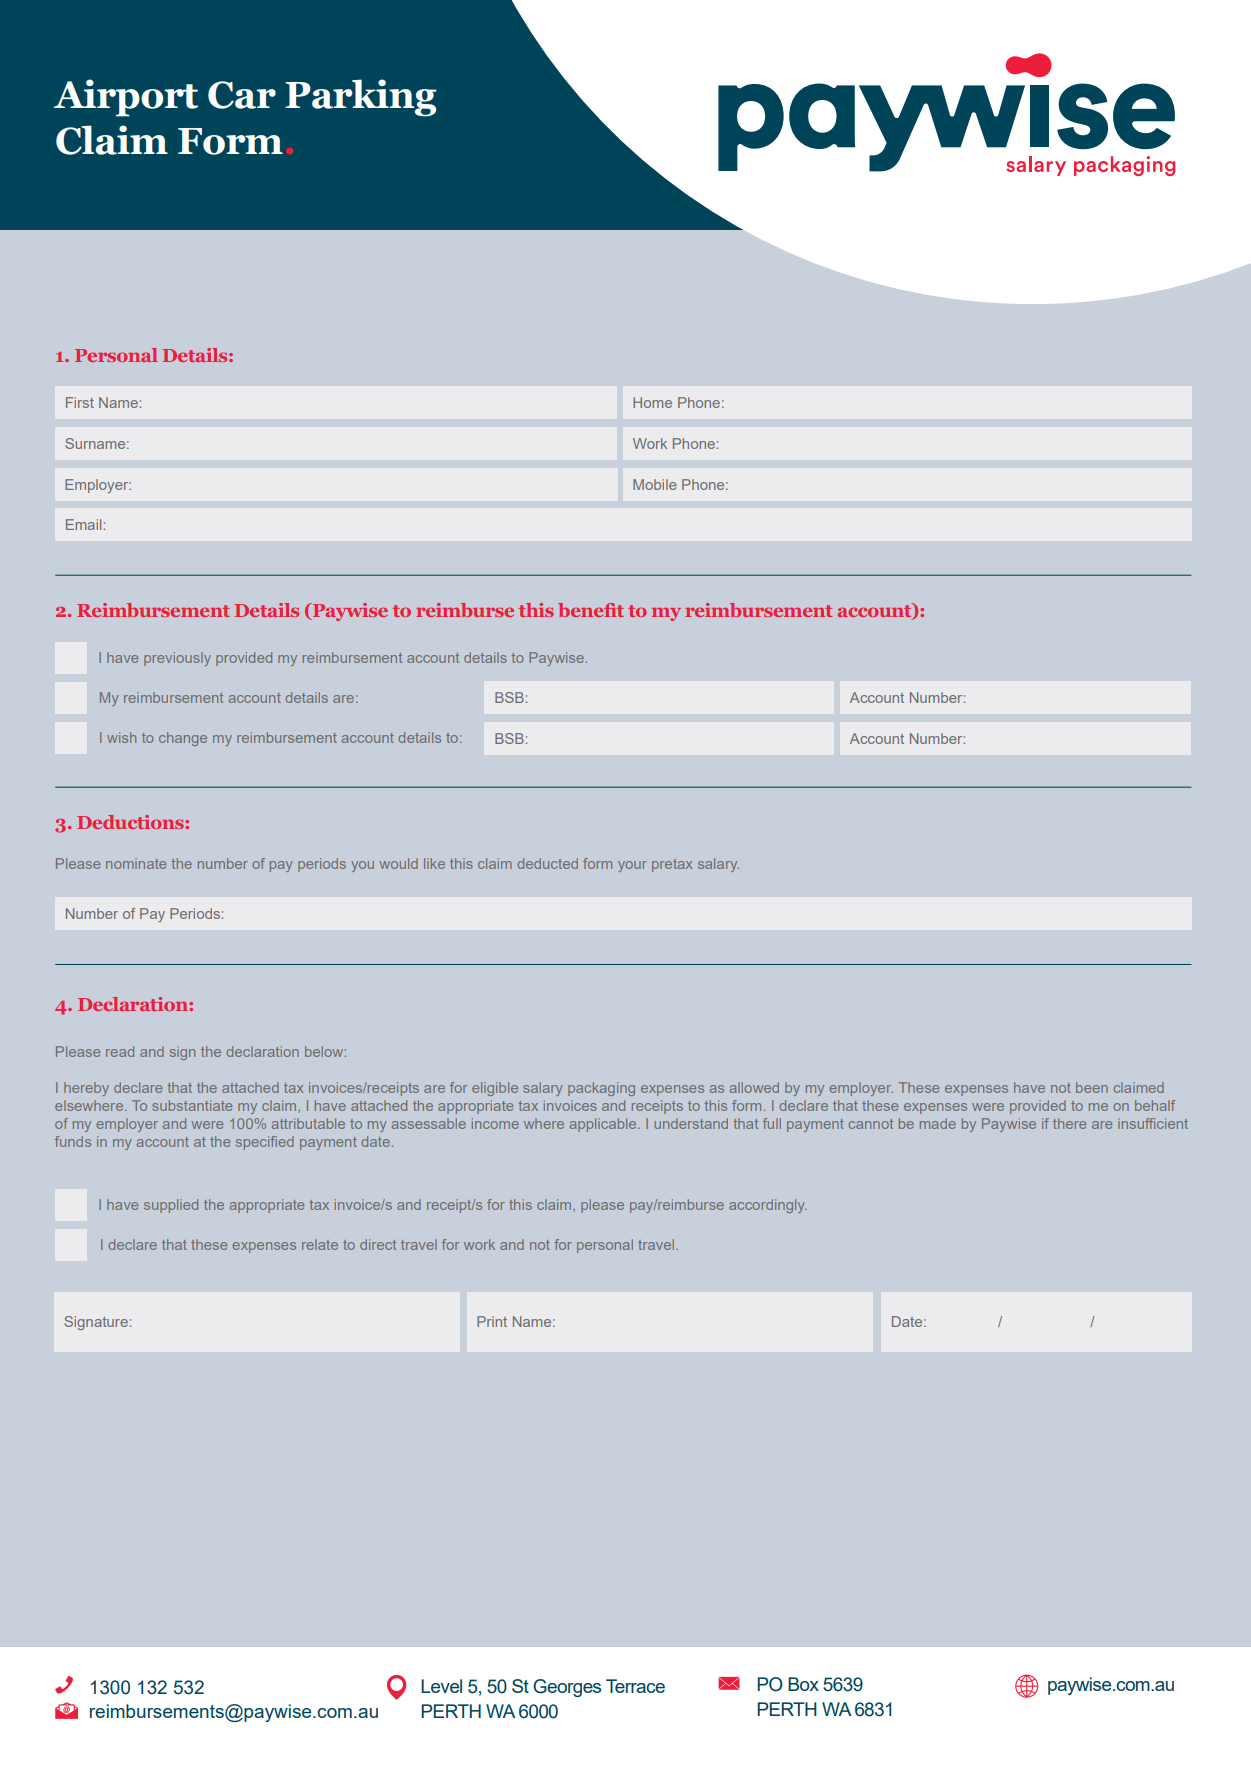 Image resolution: width=1251 pixels, height=1770 pixels. Describe the element at coordinates (361, 98) in the page. I see `Parking` at that location.
